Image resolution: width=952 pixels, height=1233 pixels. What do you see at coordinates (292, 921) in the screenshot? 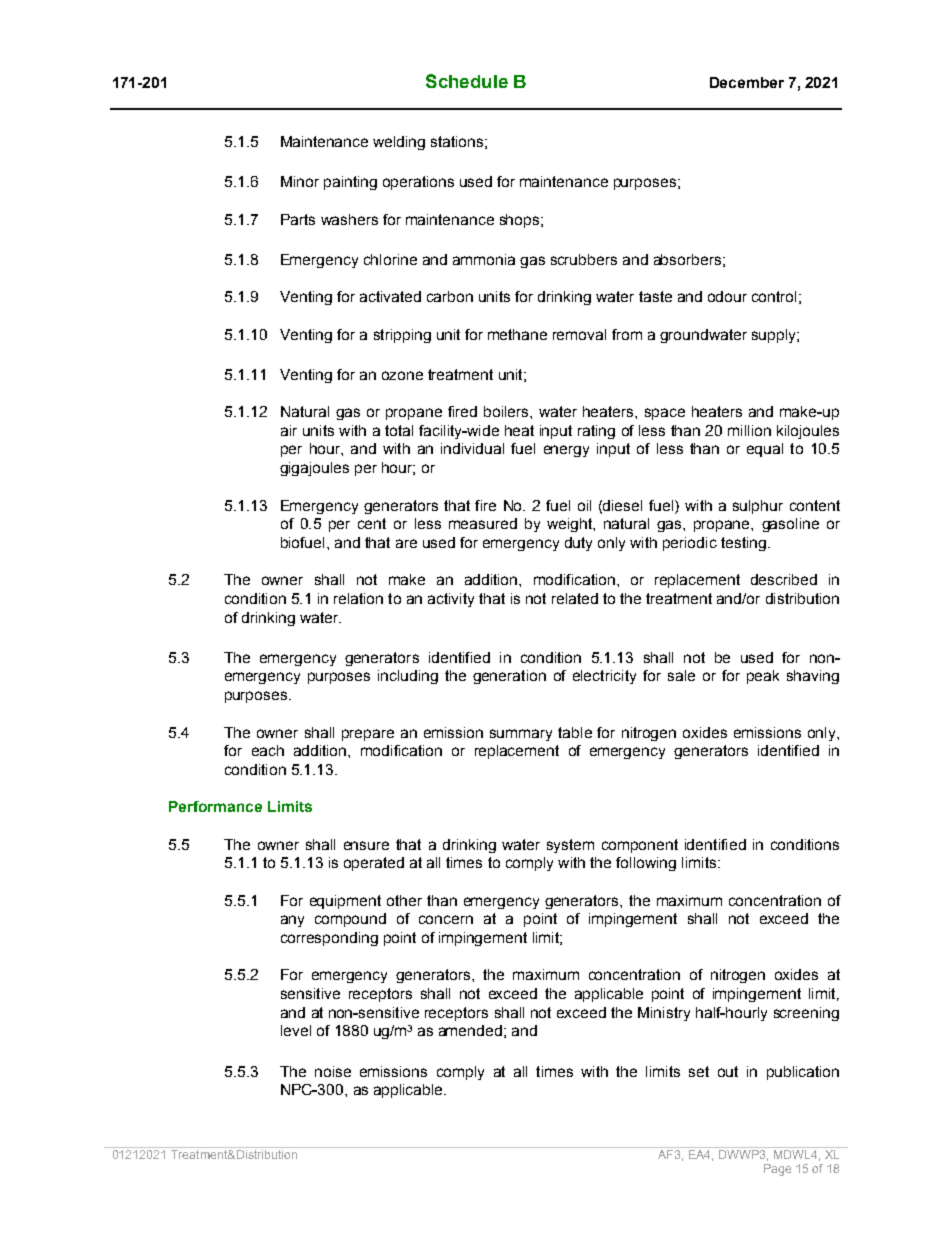
I see `any` at bounding box center [292, 921].
